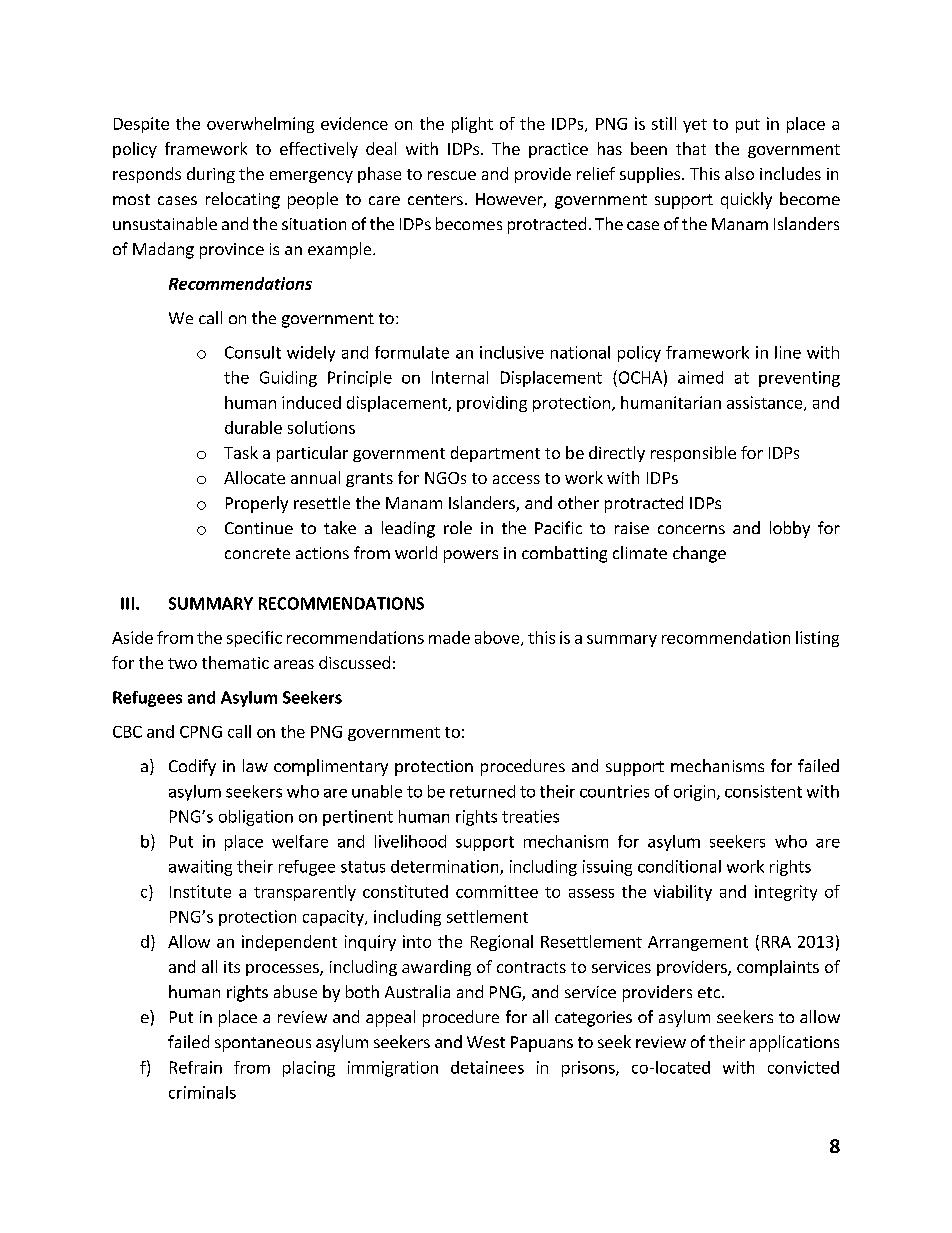 The width and height of the screenshot is (952, 1233). What do you see at coordinates (699, 554) in the screenshot?
I see `change` at bounding box center [699, 554].
